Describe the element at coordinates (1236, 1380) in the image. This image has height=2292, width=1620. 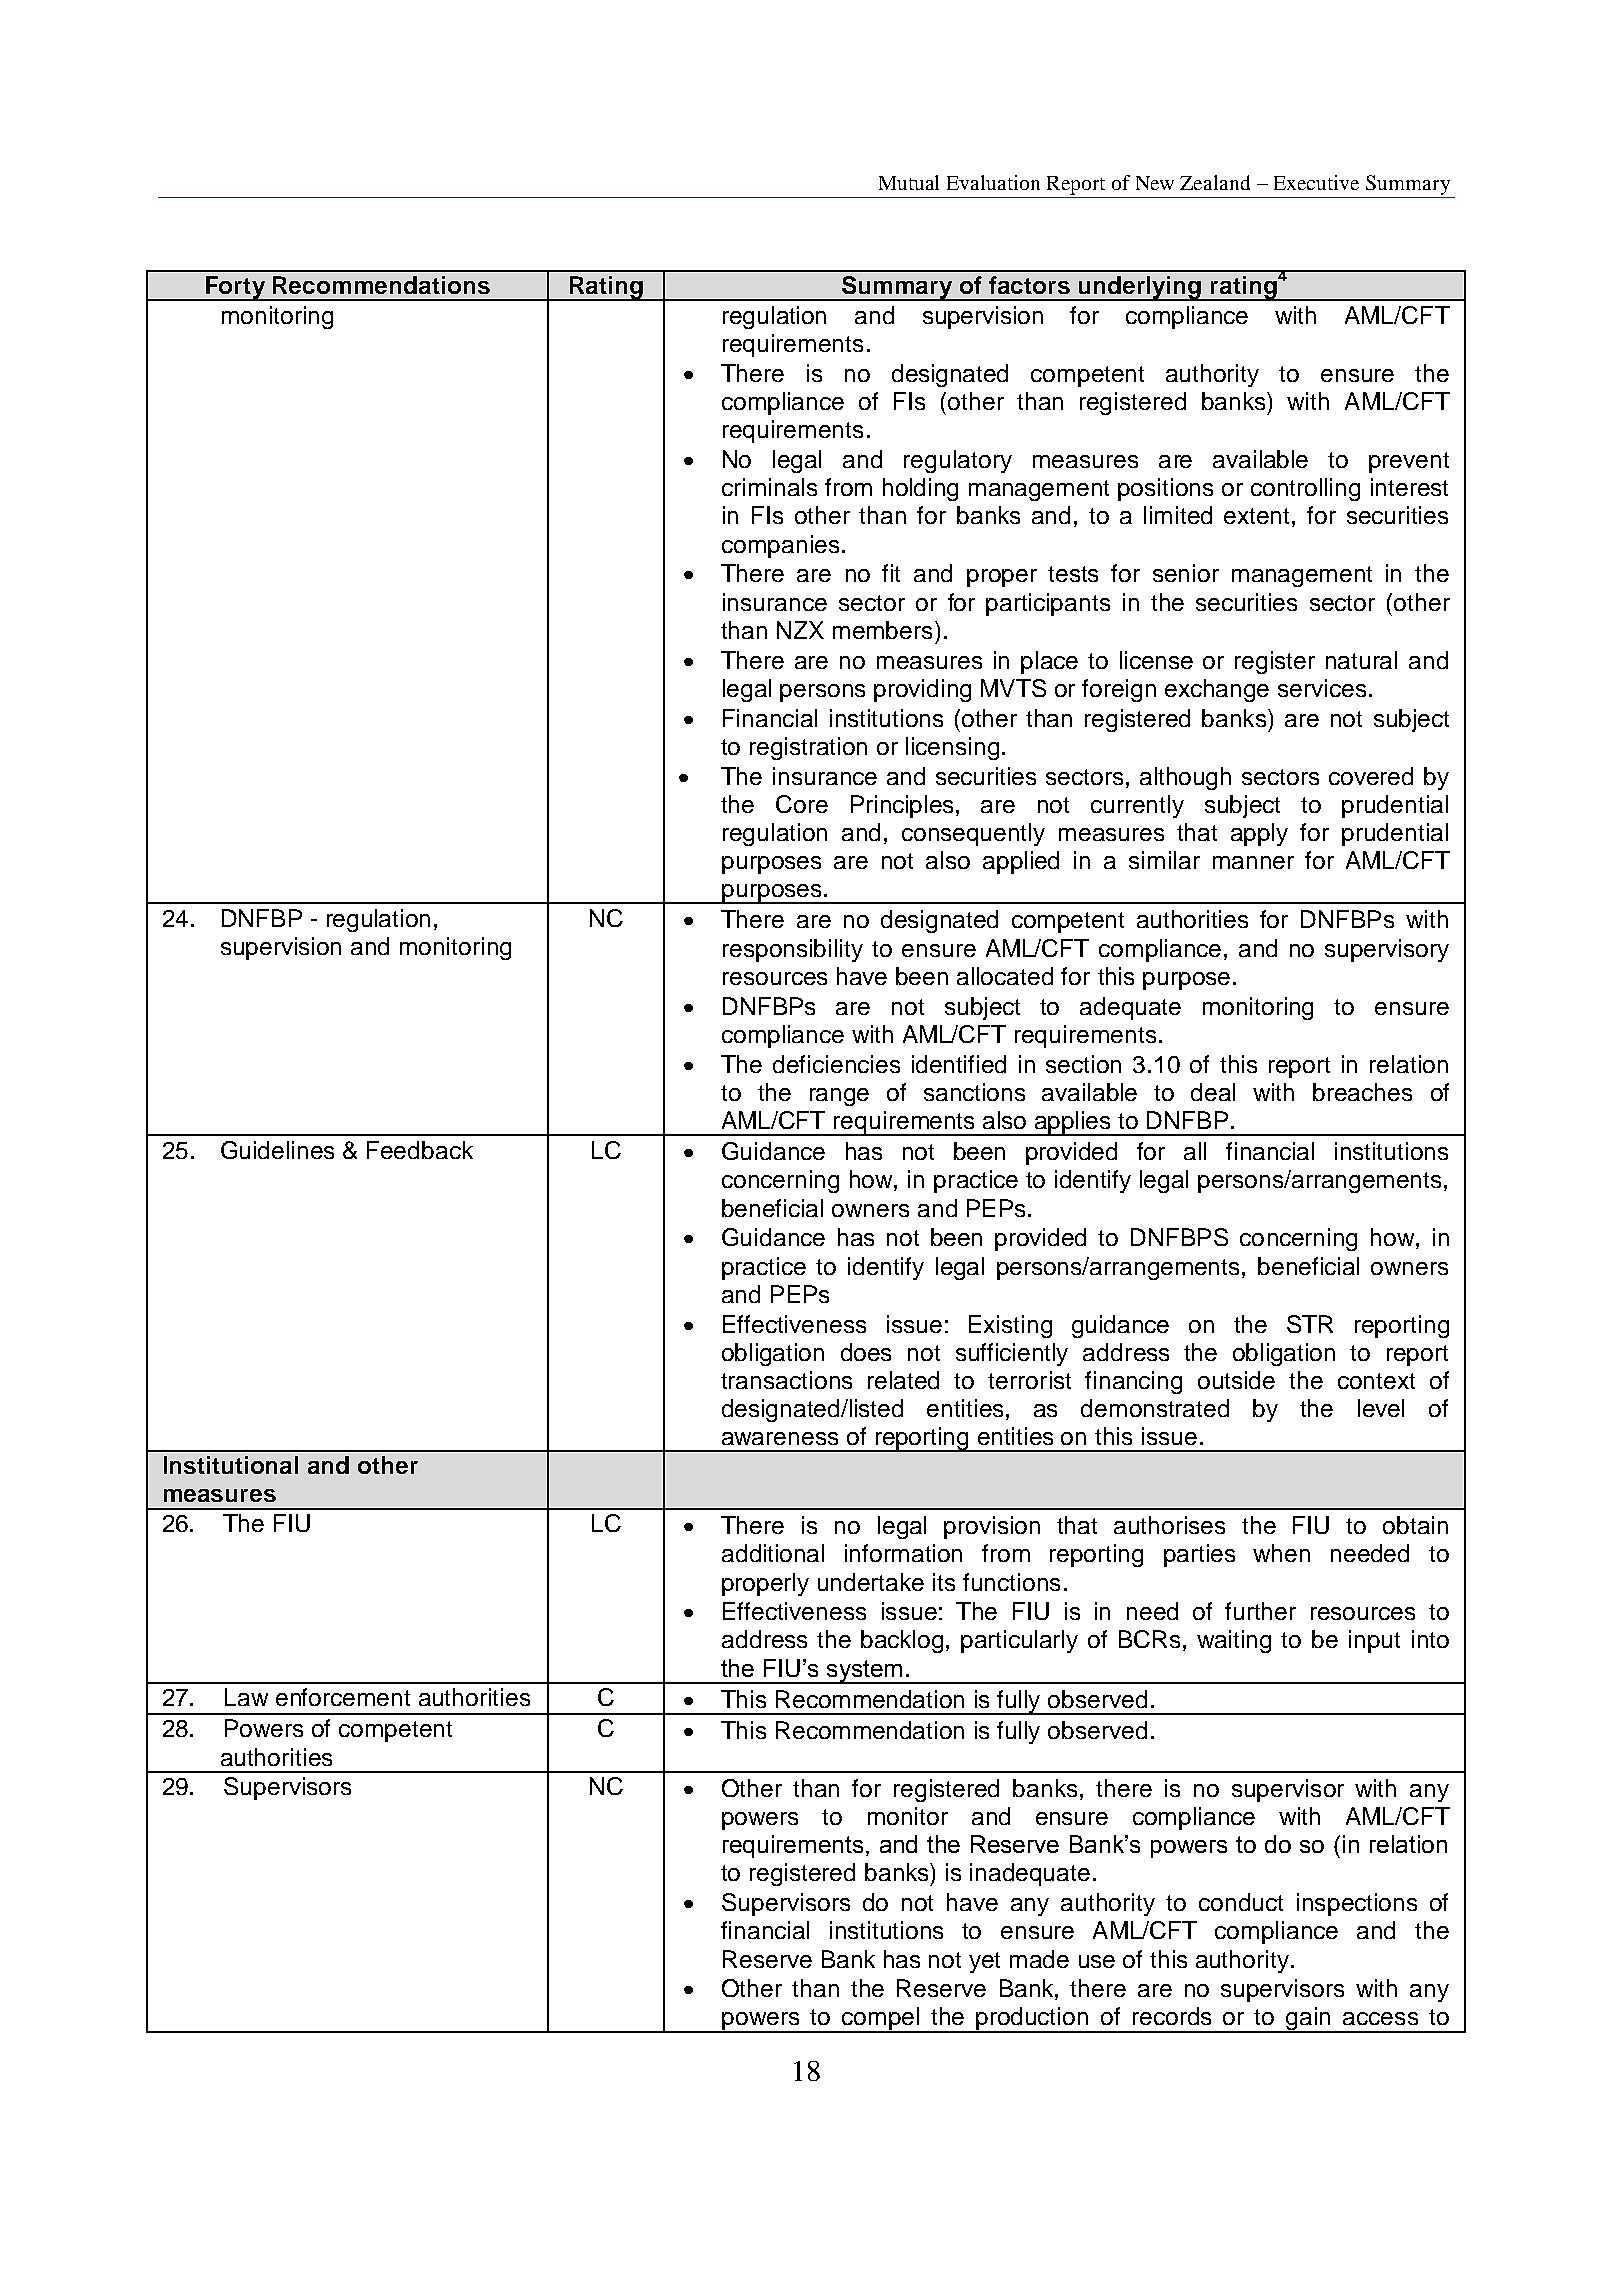
I see `outside` at that location.
